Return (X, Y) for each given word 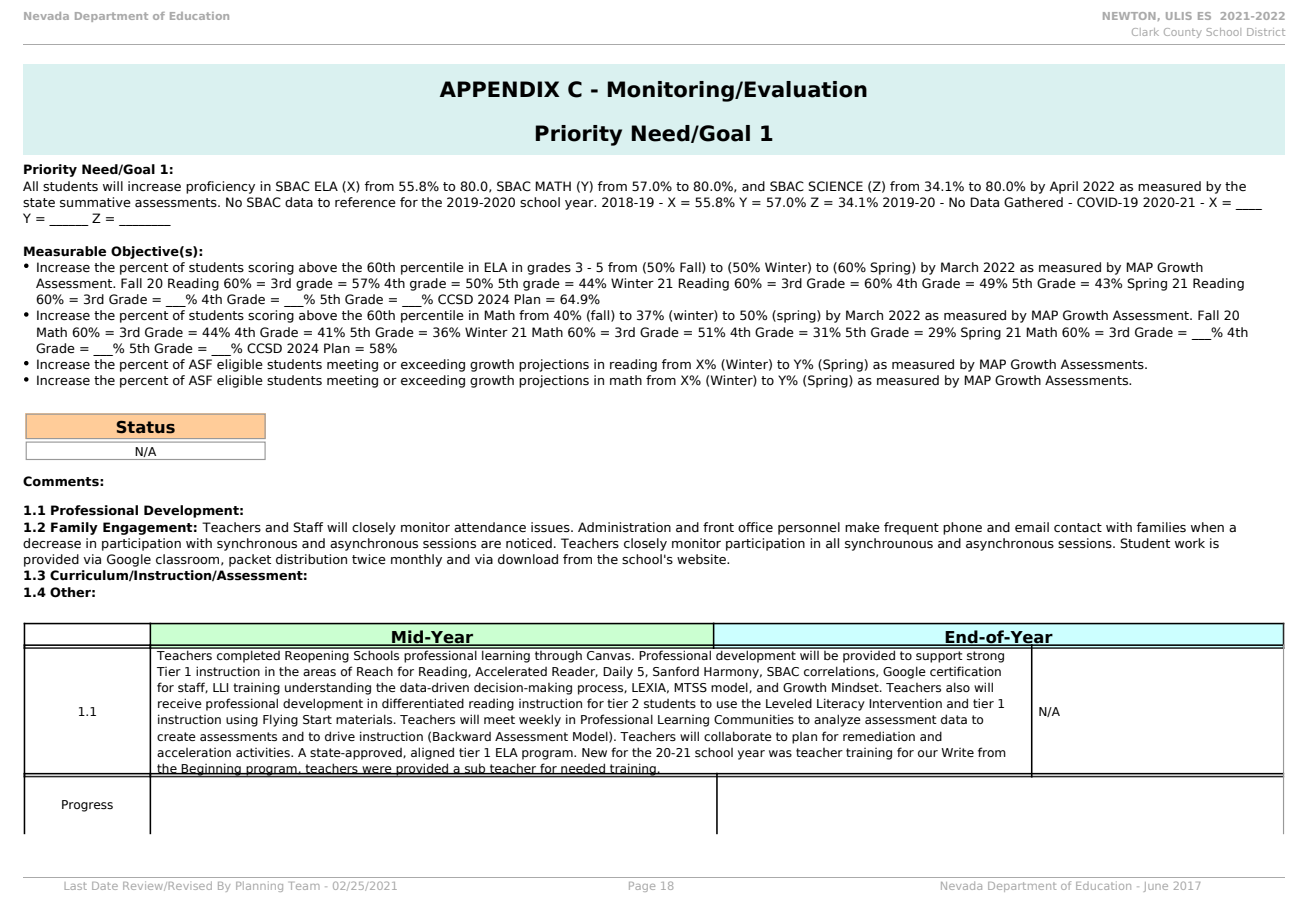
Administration (624, 527)
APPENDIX (500, 89)
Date (105, 886)
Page (642, 887)
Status (145, 427)
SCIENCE (835, 186)
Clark (1145, 32)
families (1161, 527)
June (1156, 887)
